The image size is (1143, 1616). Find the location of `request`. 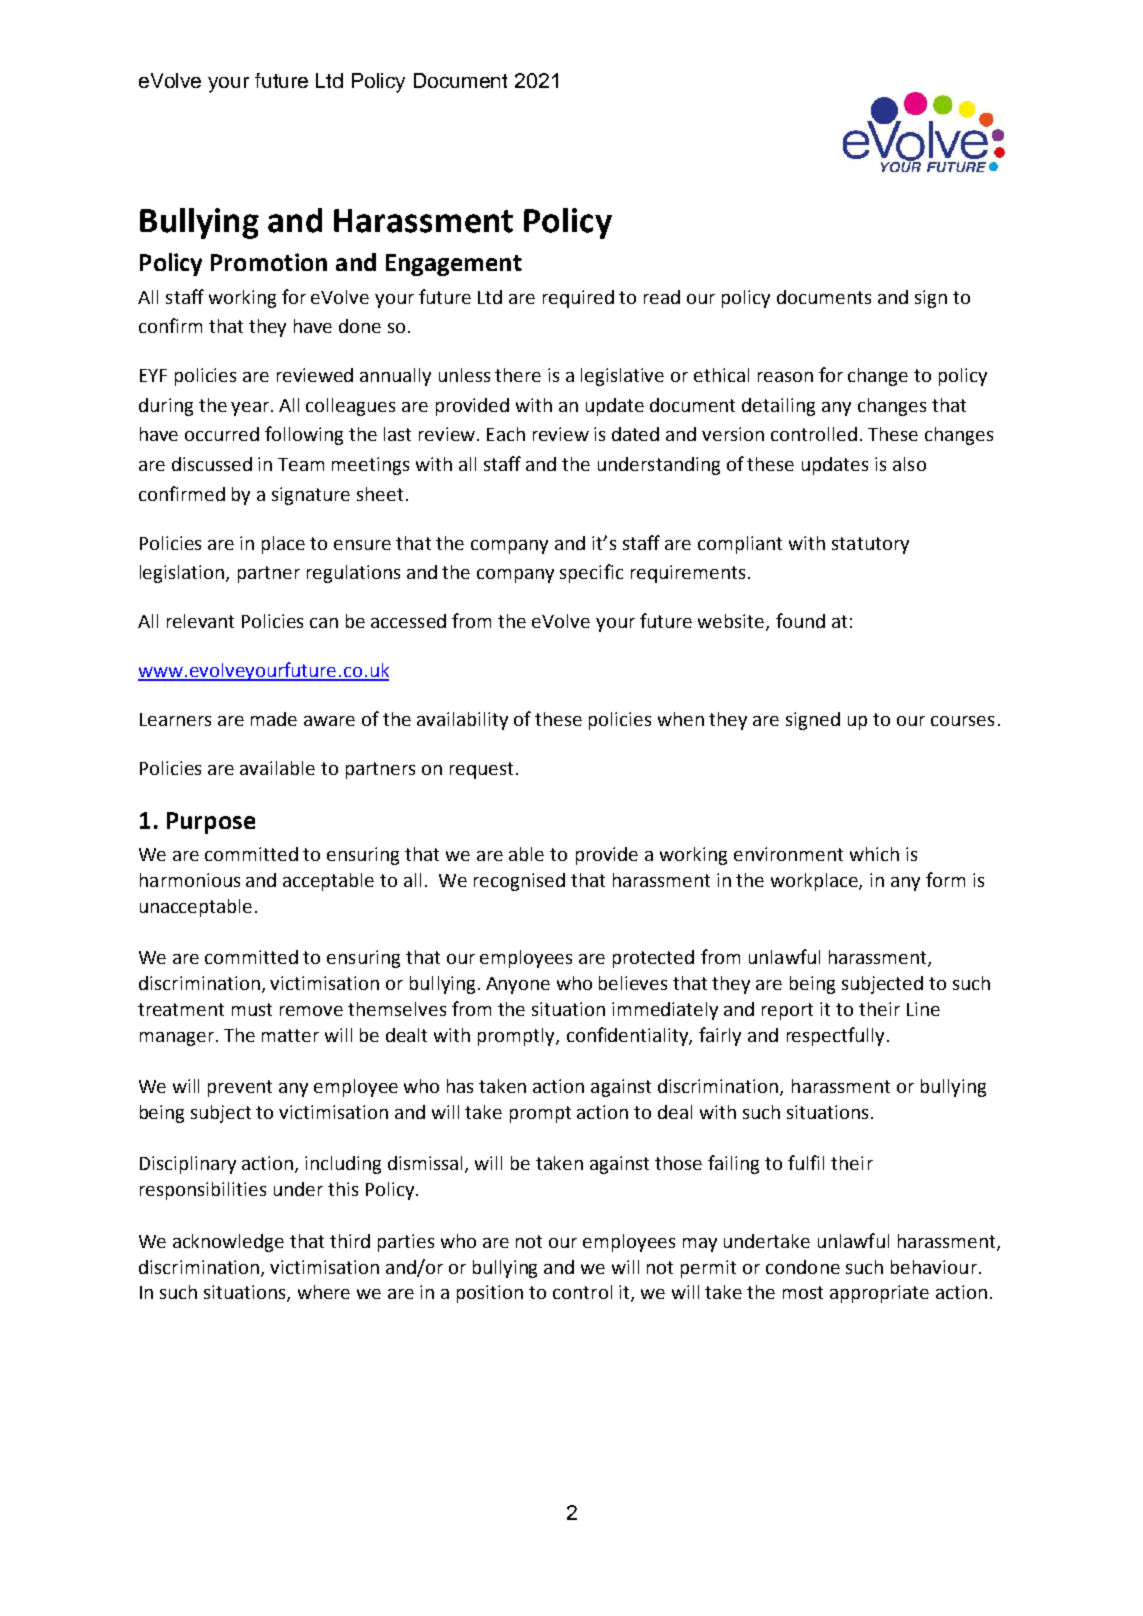

request is located at coordinates (481, 770).
